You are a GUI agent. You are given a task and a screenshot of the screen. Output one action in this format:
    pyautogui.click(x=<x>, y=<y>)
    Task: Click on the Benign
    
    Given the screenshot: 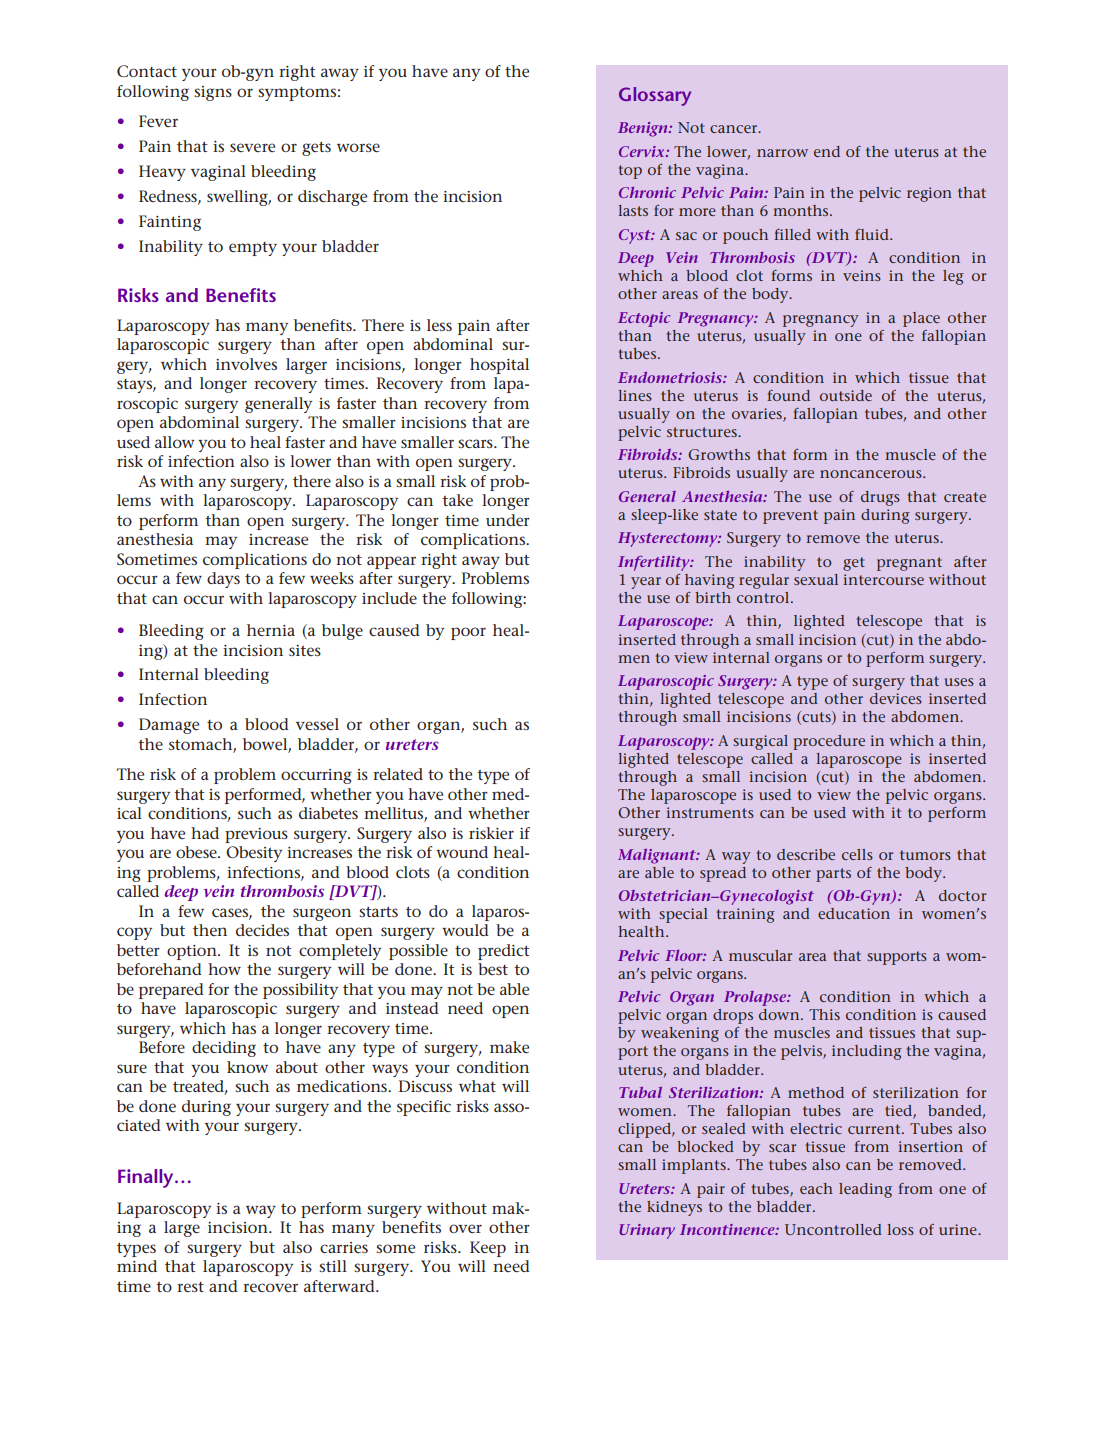 What is the action you would take?
    pyautogui.click(x=644, y=129)
